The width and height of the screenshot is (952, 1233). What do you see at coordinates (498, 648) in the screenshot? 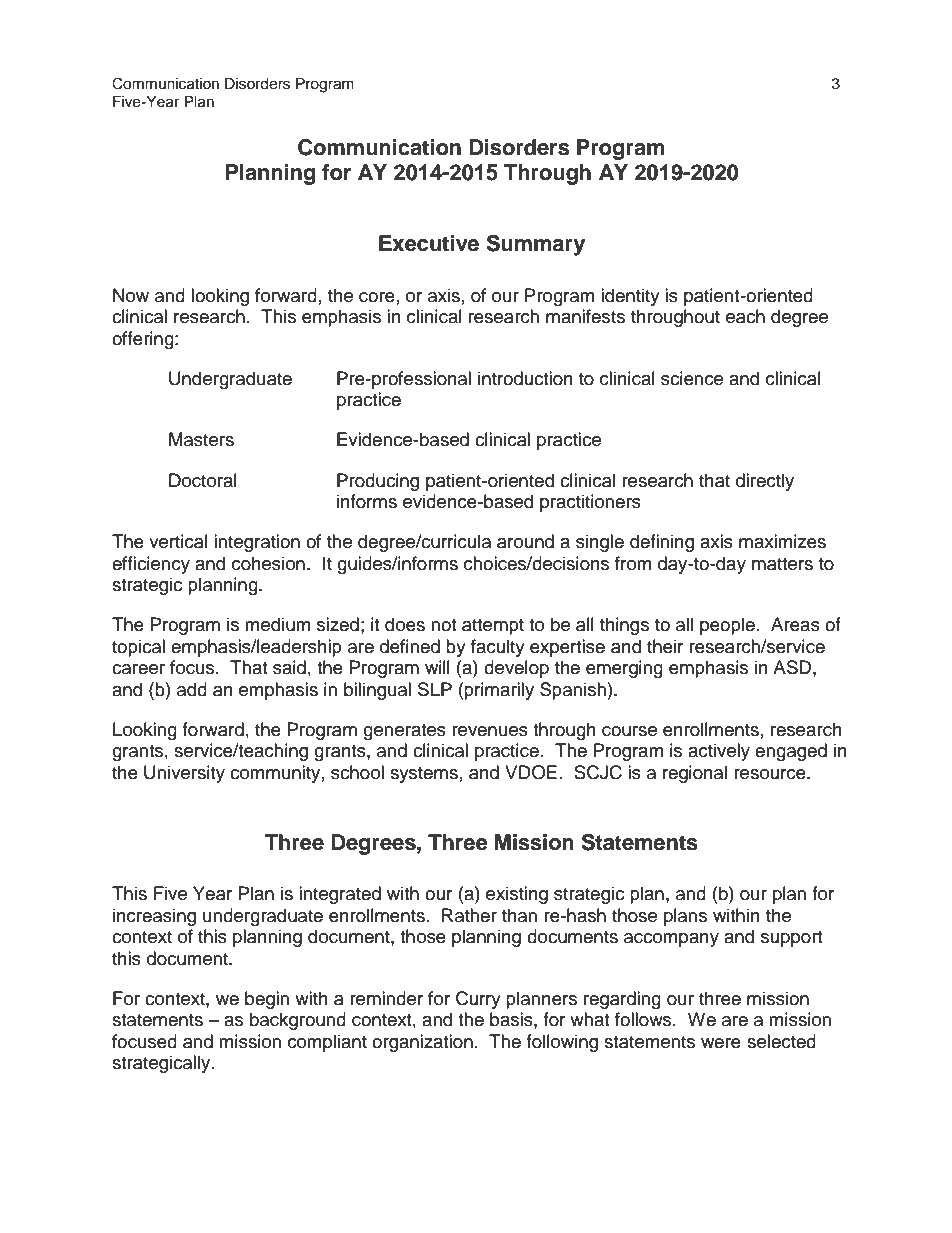
I see `faculty` at bounding box center [498, 648].
